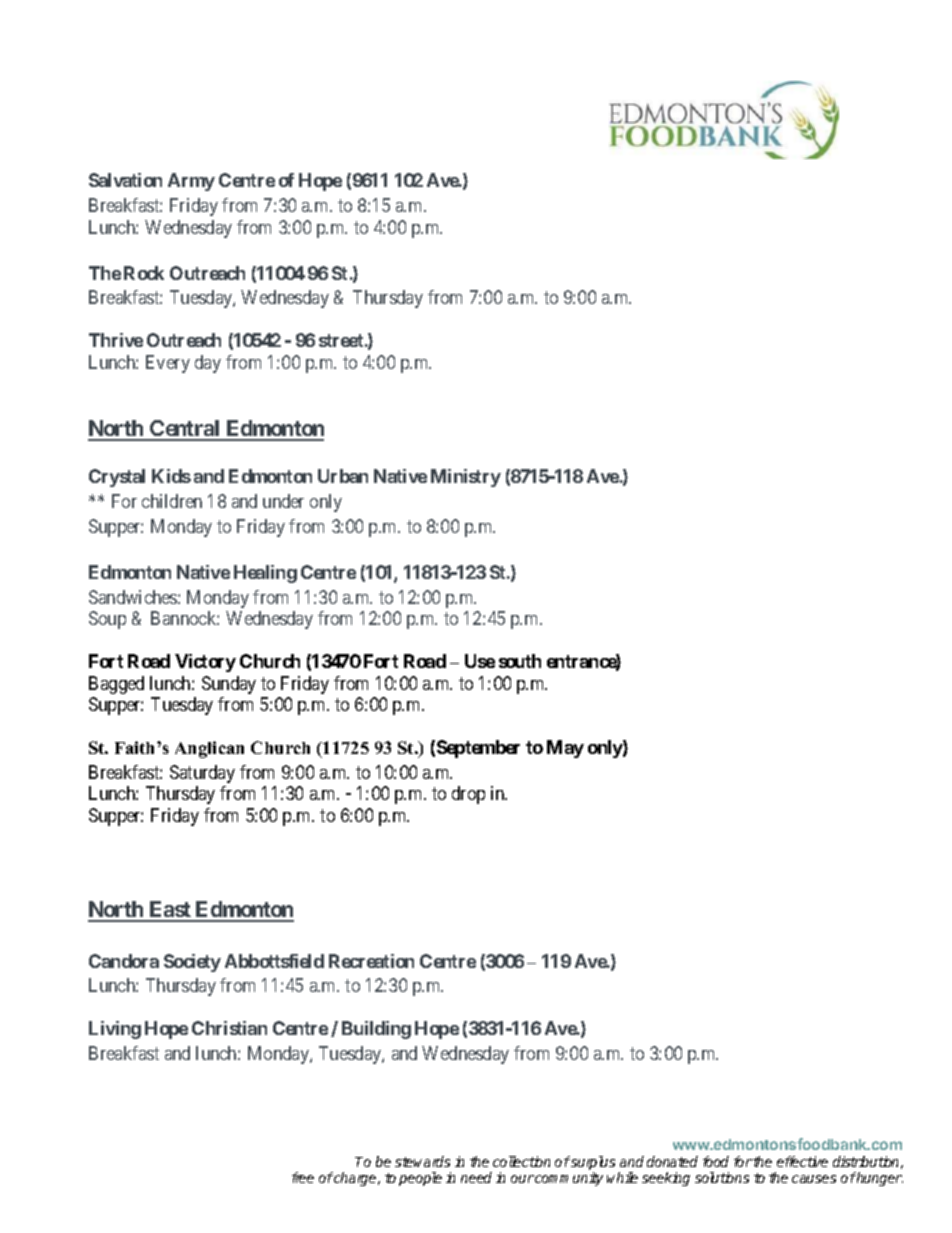 Image resolution: width=952 pixels, height=1233 pixels. I want to click on collection, so click(521, 1161).
